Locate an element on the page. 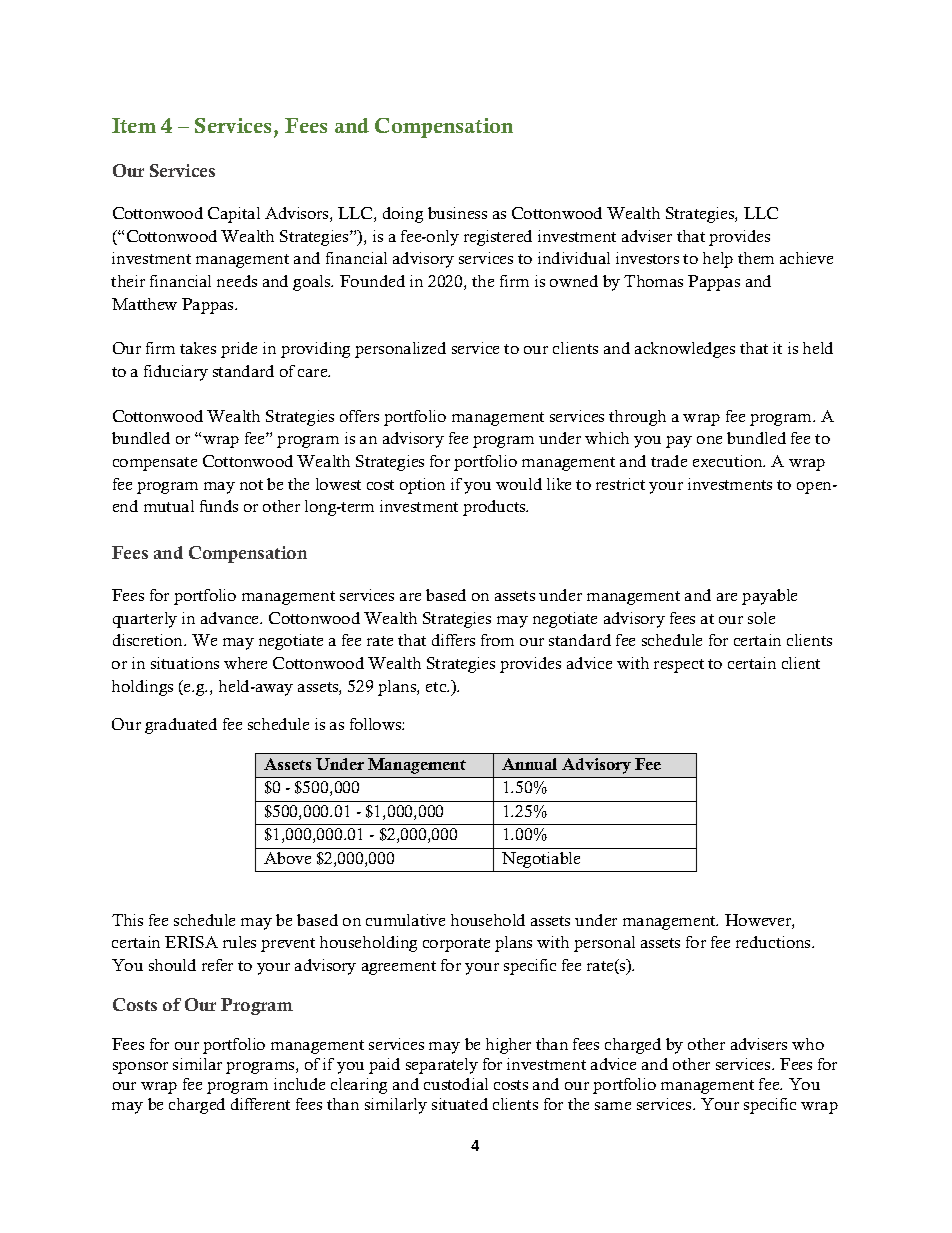 This page has width=952, height=1233. custodial is located at coordinates (456, 1084).
